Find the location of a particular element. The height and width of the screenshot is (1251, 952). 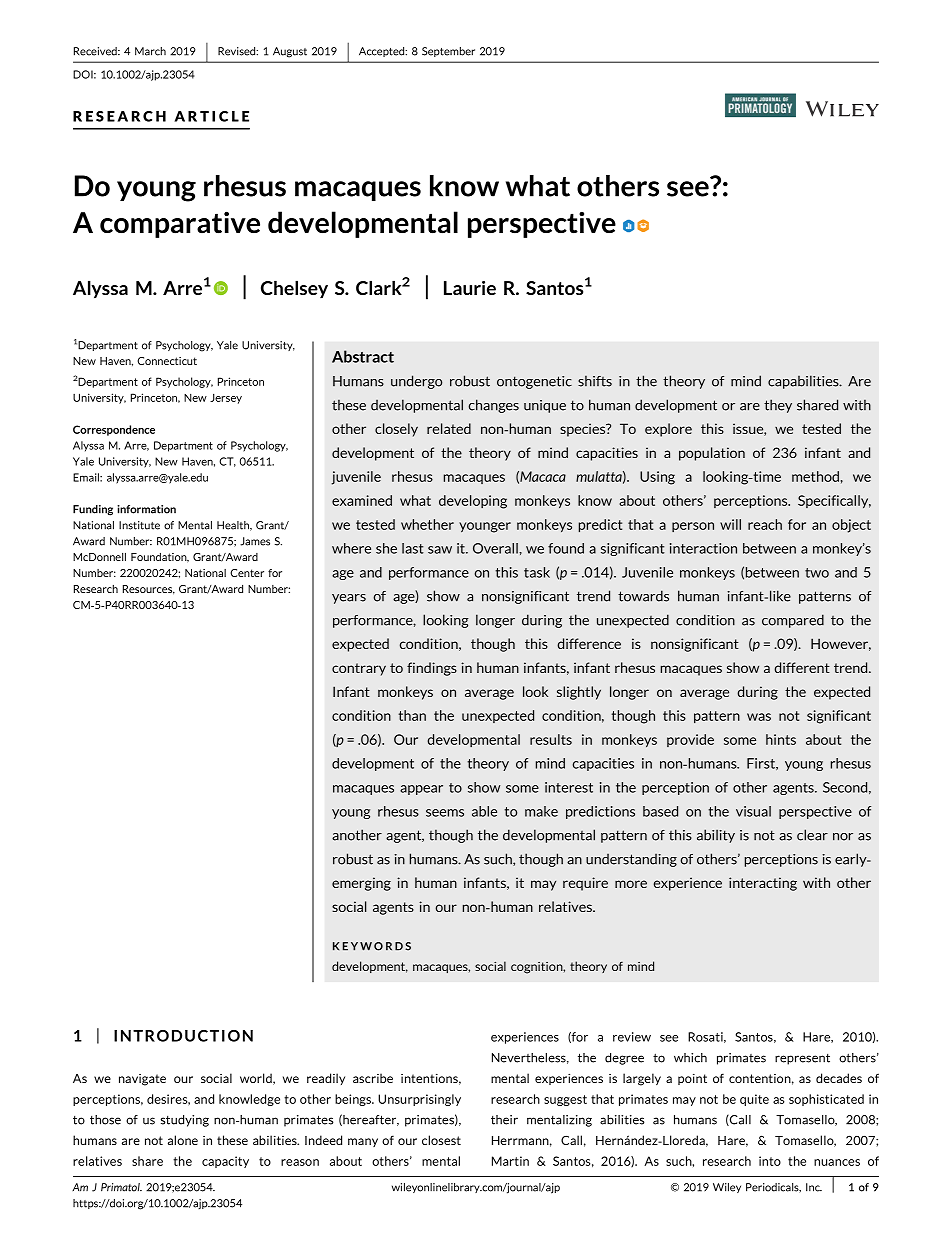

Resources is located at coordinates (149, 590).
